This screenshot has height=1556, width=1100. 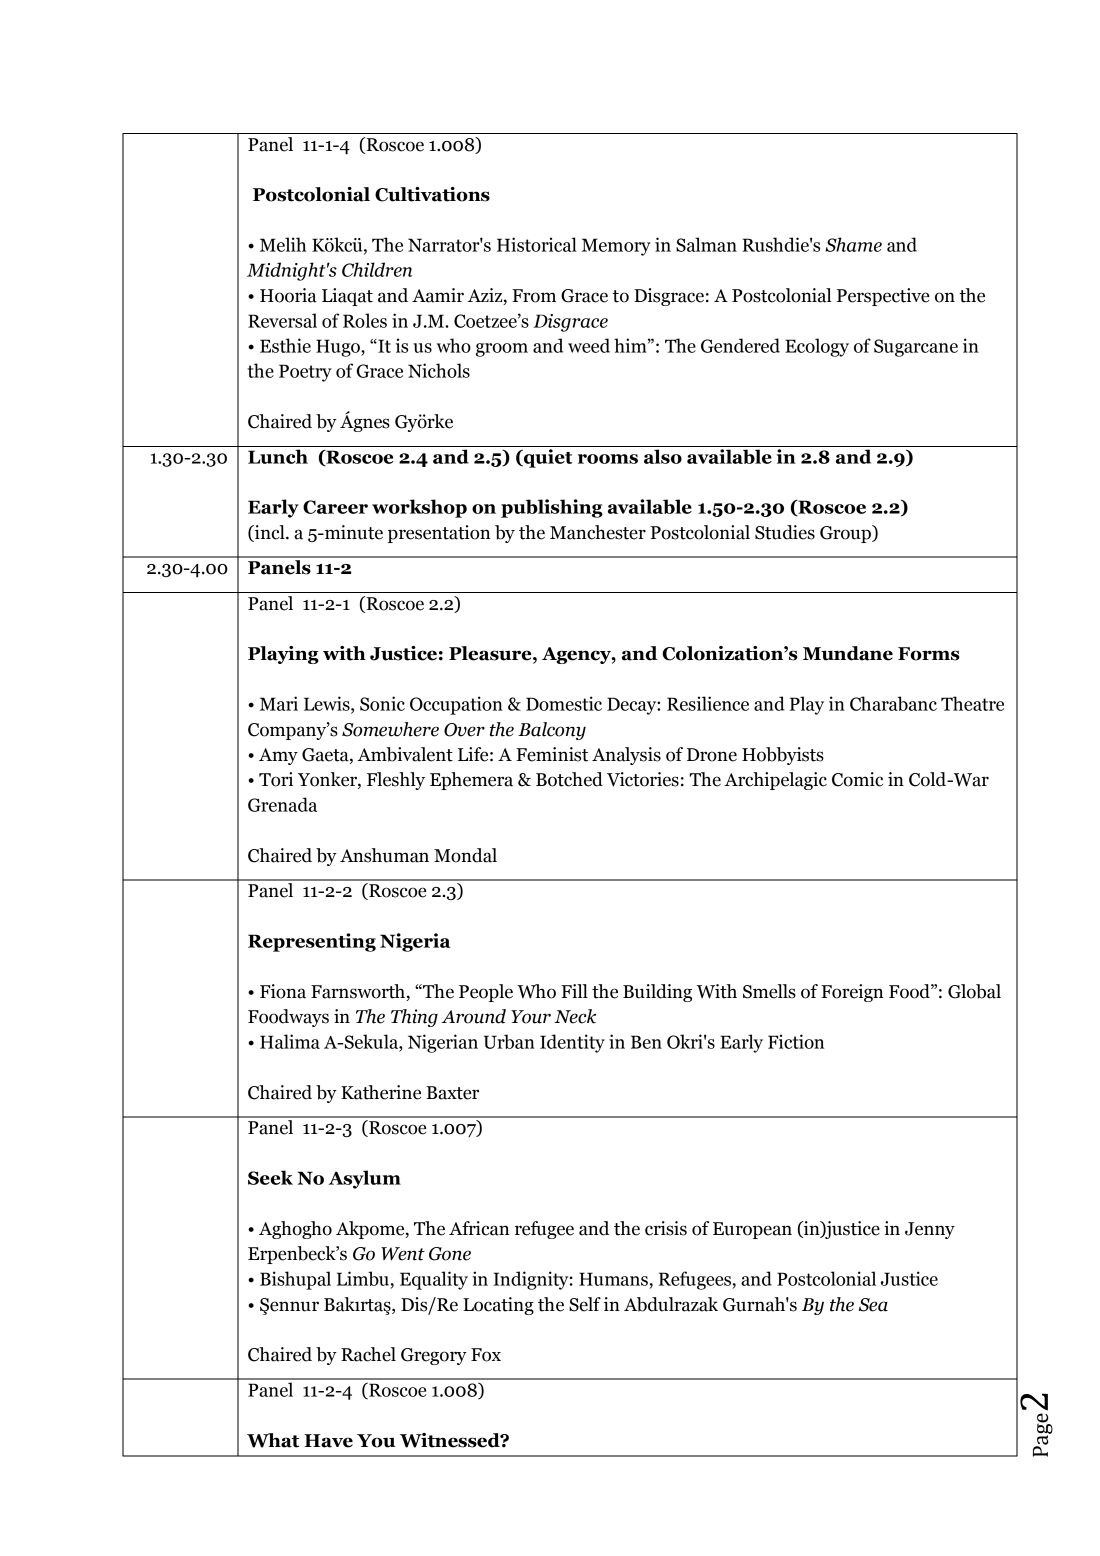 What do you see at coordinates (377, 269) in the screenshot?
I see `Children` at bounding box center [377, 269].
